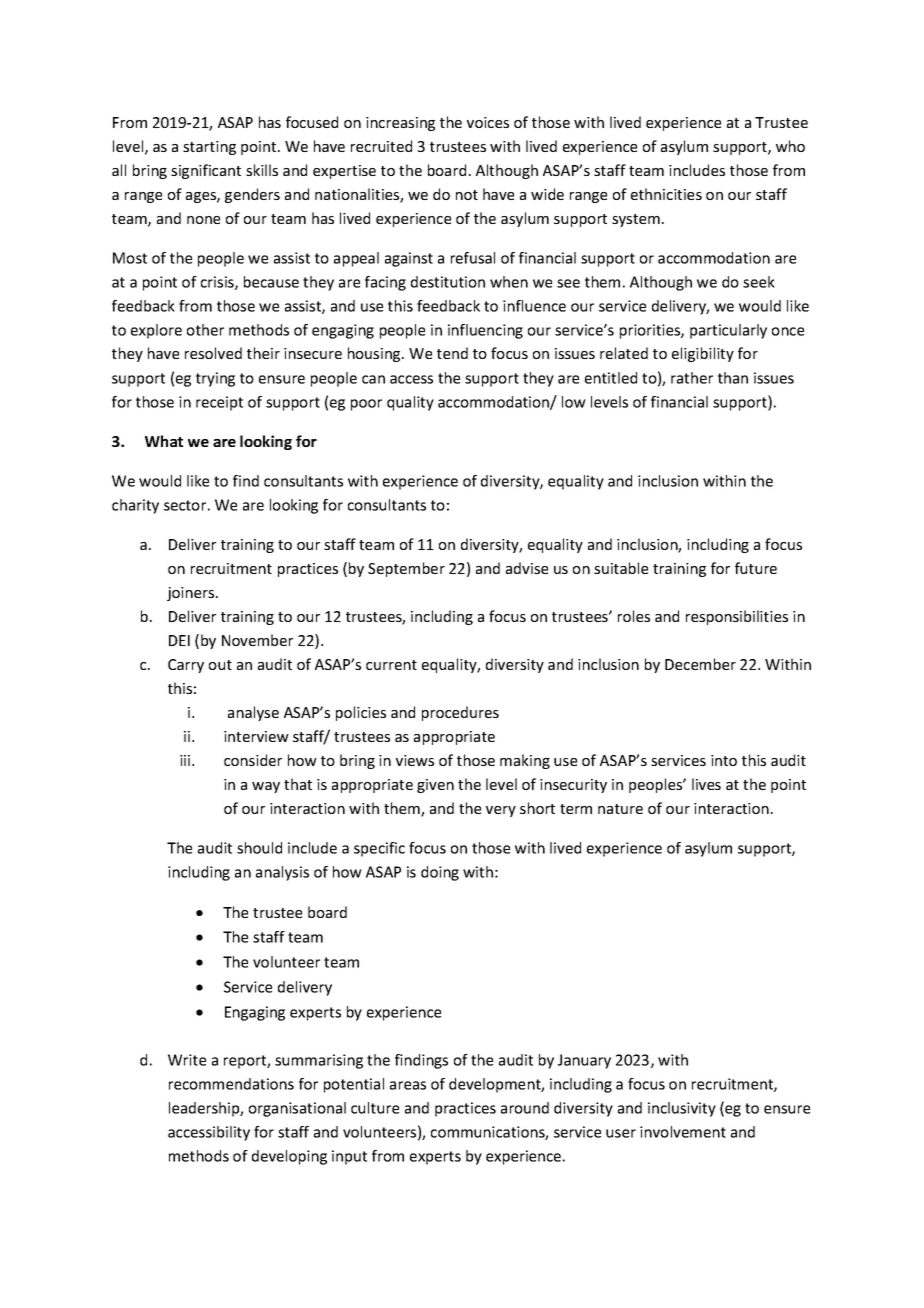 The image size is (924, 1308). I want to click on voices, so click(488, 122).
